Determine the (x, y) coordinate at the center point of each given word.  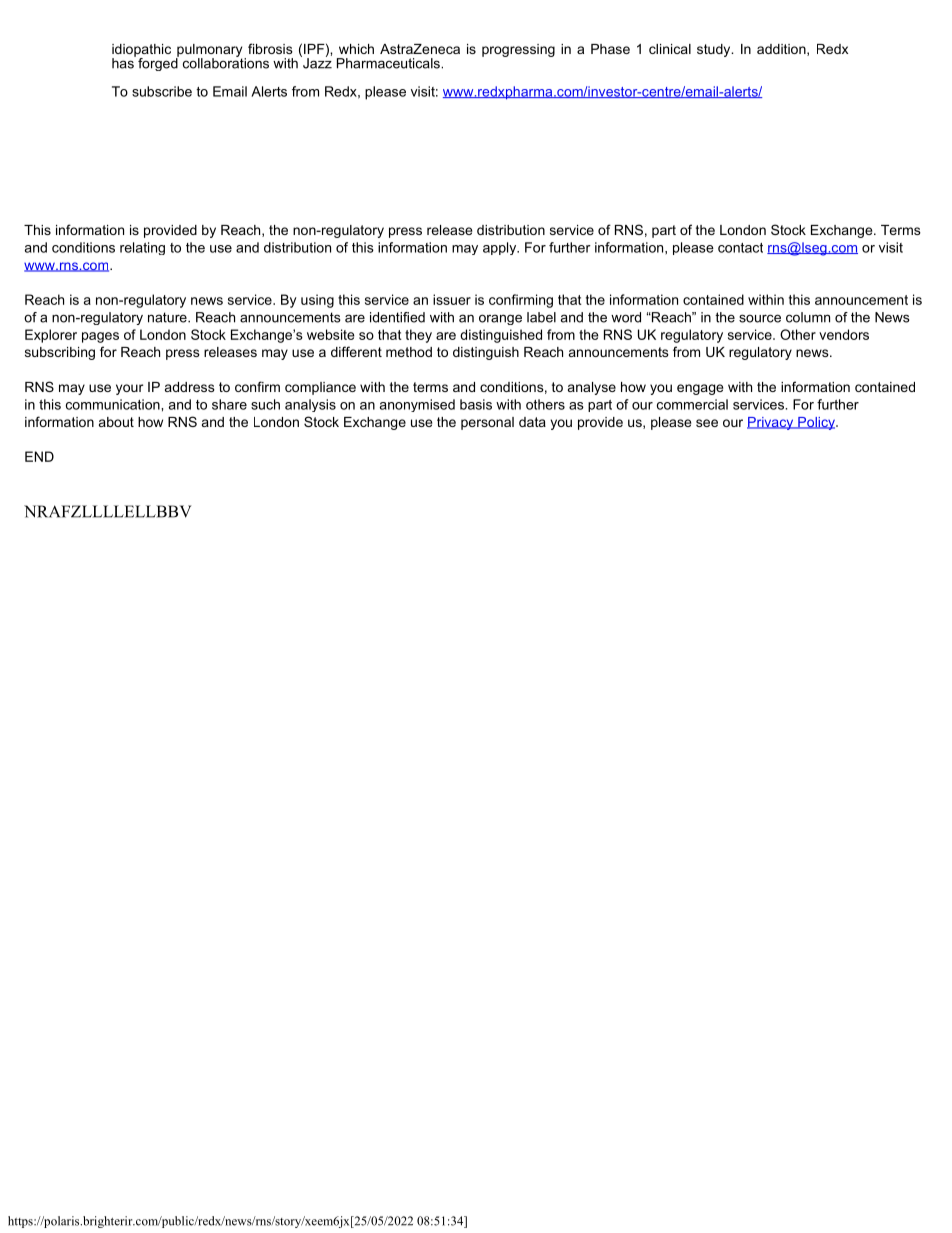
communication (114, 404)
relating (142, 248)
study (715, 50)
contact (740, 248)
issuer (452, 299)
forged (158, 63)
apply (501, 248)
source (760, 318)
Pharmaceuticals (389, 63)
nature (168, 317)
